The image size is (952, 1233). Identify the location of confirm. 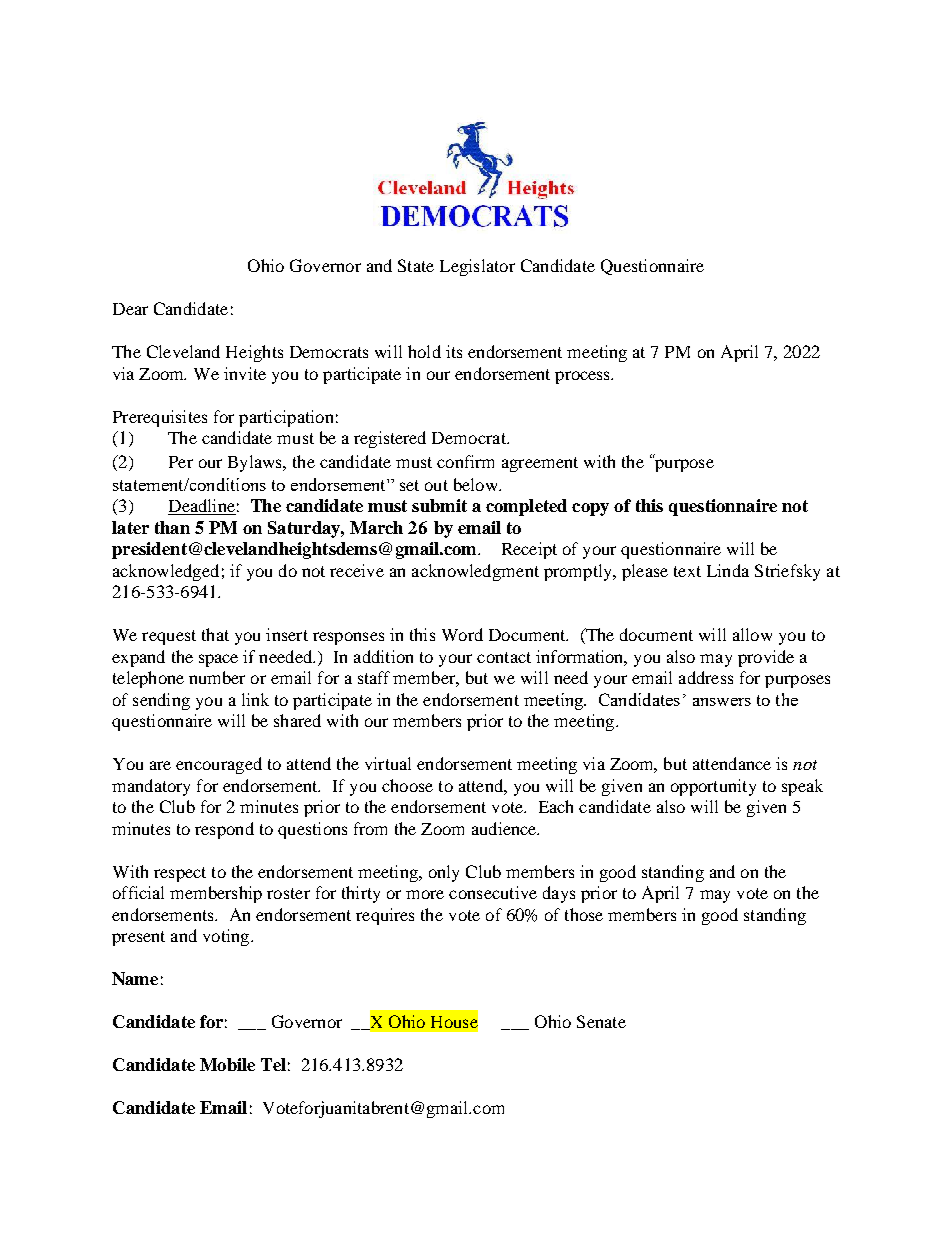
(465, 461).
